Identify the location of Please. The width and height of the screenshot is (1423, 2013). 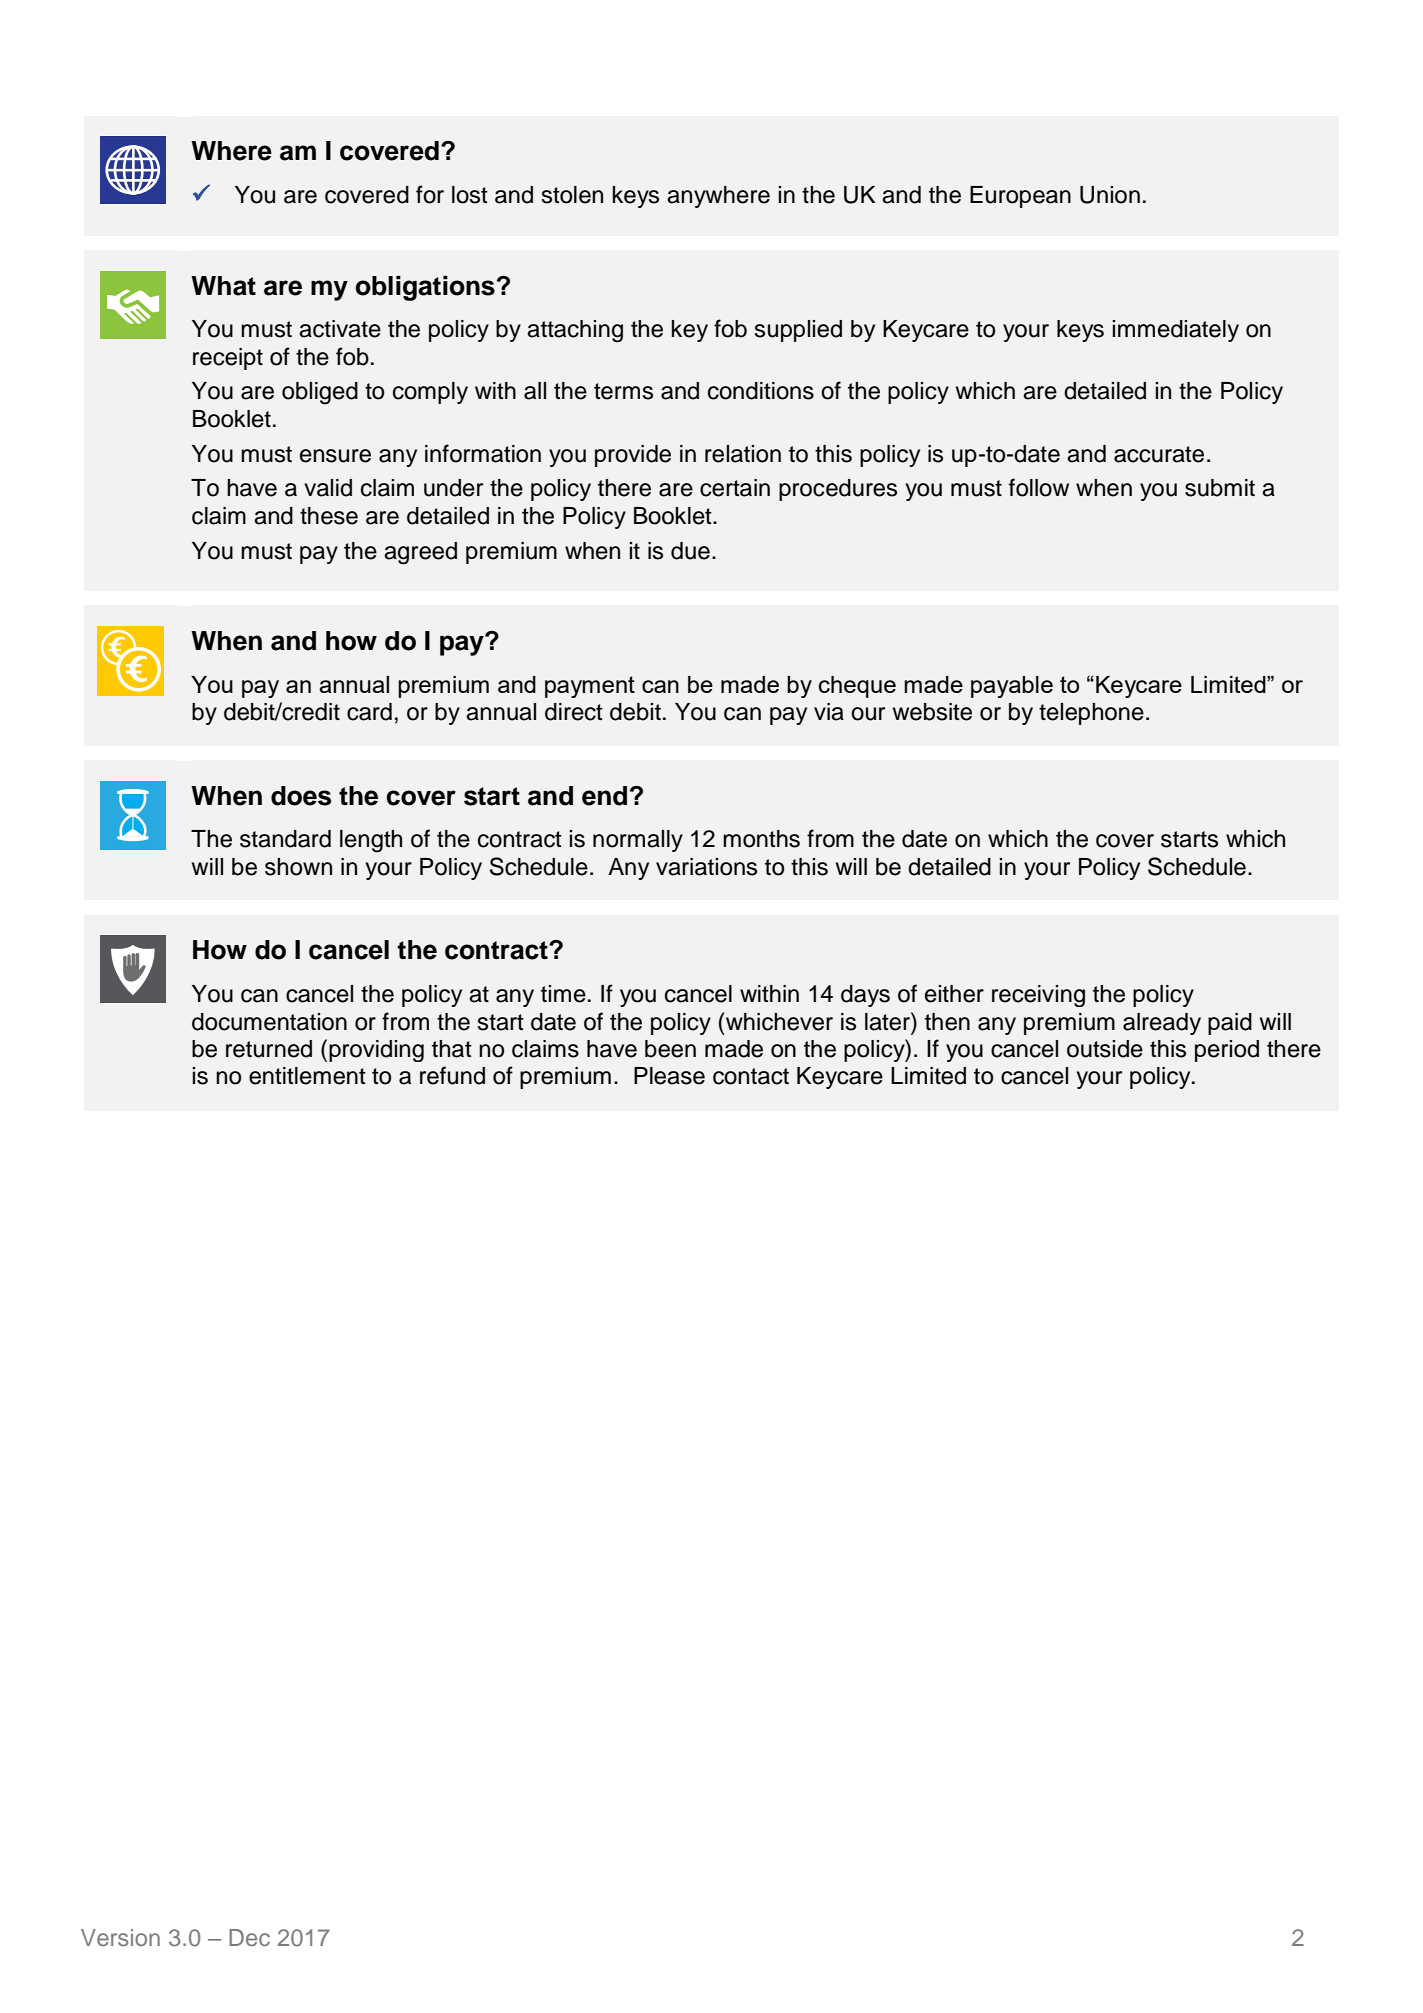
(669, 1076).
